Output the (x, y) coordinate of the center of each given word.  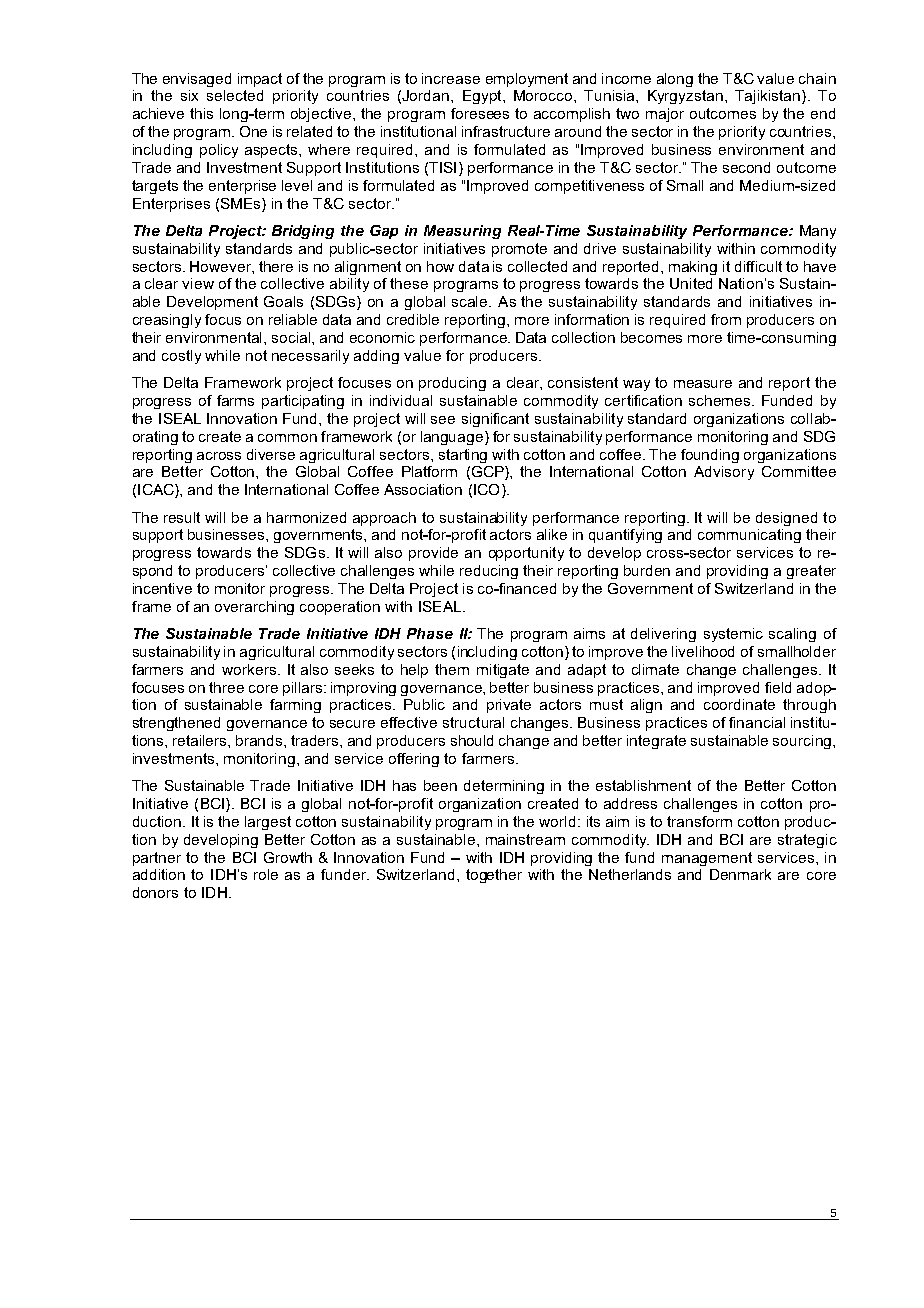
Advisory (724, 473)
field (778, 687)
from (726, 319)
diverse (271, 454)
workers (250, 669)
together (494, 876)
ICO (486, 489)
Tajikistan (769, 97)
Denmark (740, 874)
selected (235, 95)
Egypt (483, 97)
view (198, 283)
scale (471, 301)
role (266, 874)
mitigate (503, 671)
